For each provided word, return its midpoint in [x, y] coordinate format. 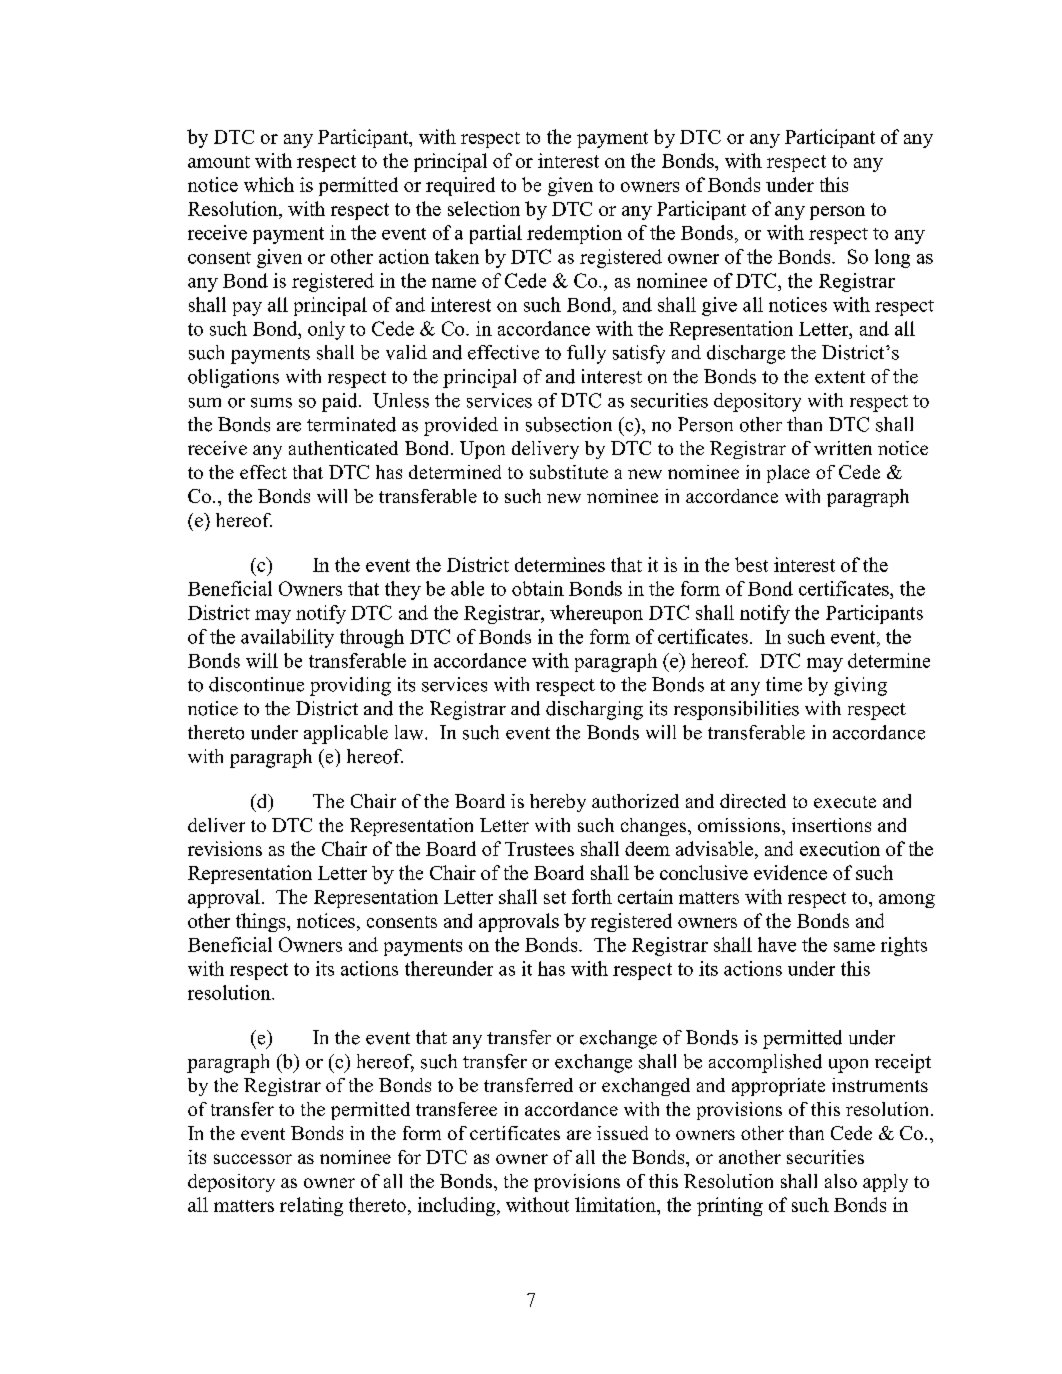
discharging [594, 710]
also [841, 1181]
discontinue [256, 684]
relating [311, 1206]
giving [860, 686]
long [892, 258]
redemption [574, 234]
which [269, 184]
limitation [616, 1204]
